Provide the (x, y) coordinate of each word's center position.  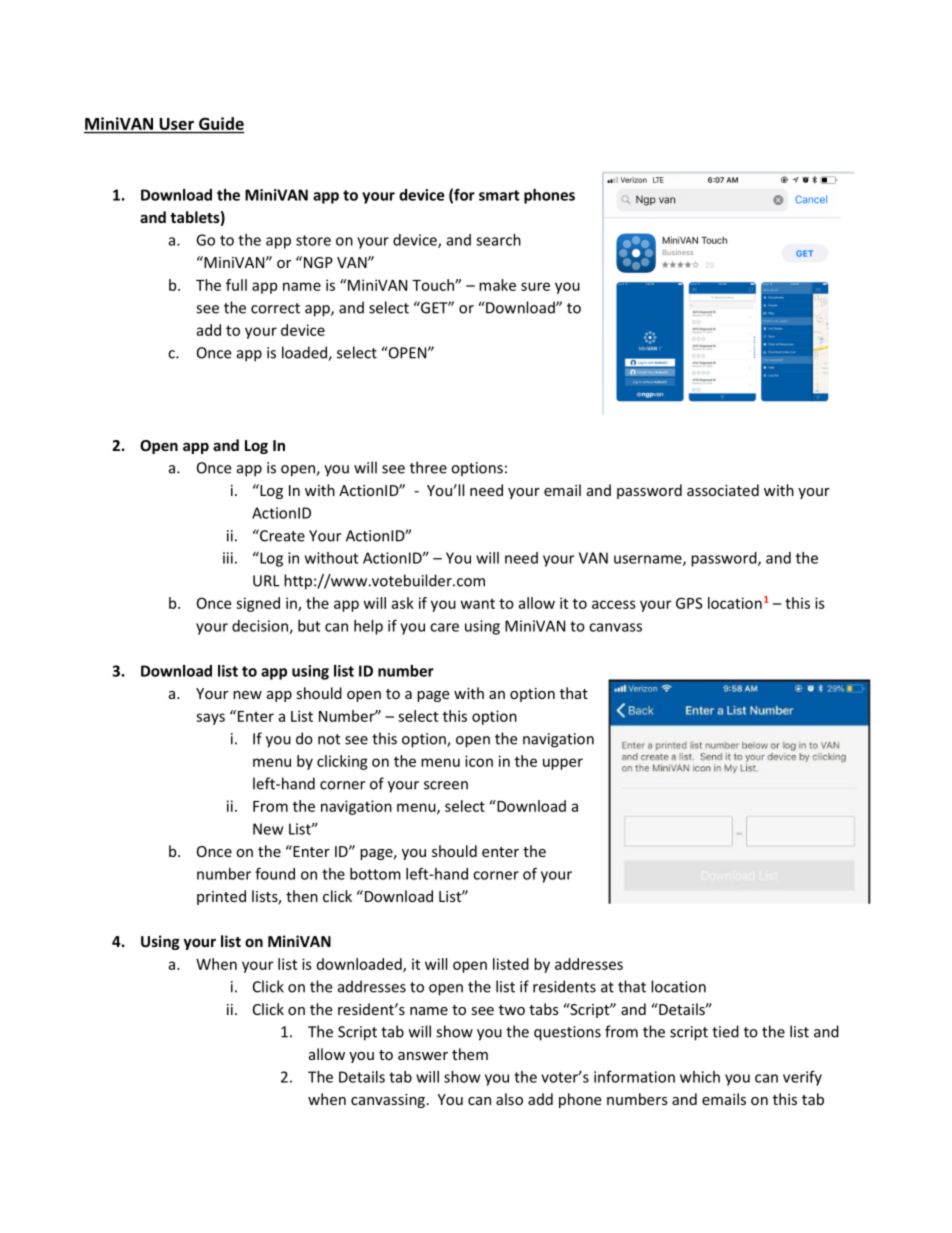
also (509, 1099)
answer (423, 1056)
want (478, 604)
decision (261, 627)
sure (535, 286)
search (498, 240)
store (313, 240)
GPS (689, 603)
